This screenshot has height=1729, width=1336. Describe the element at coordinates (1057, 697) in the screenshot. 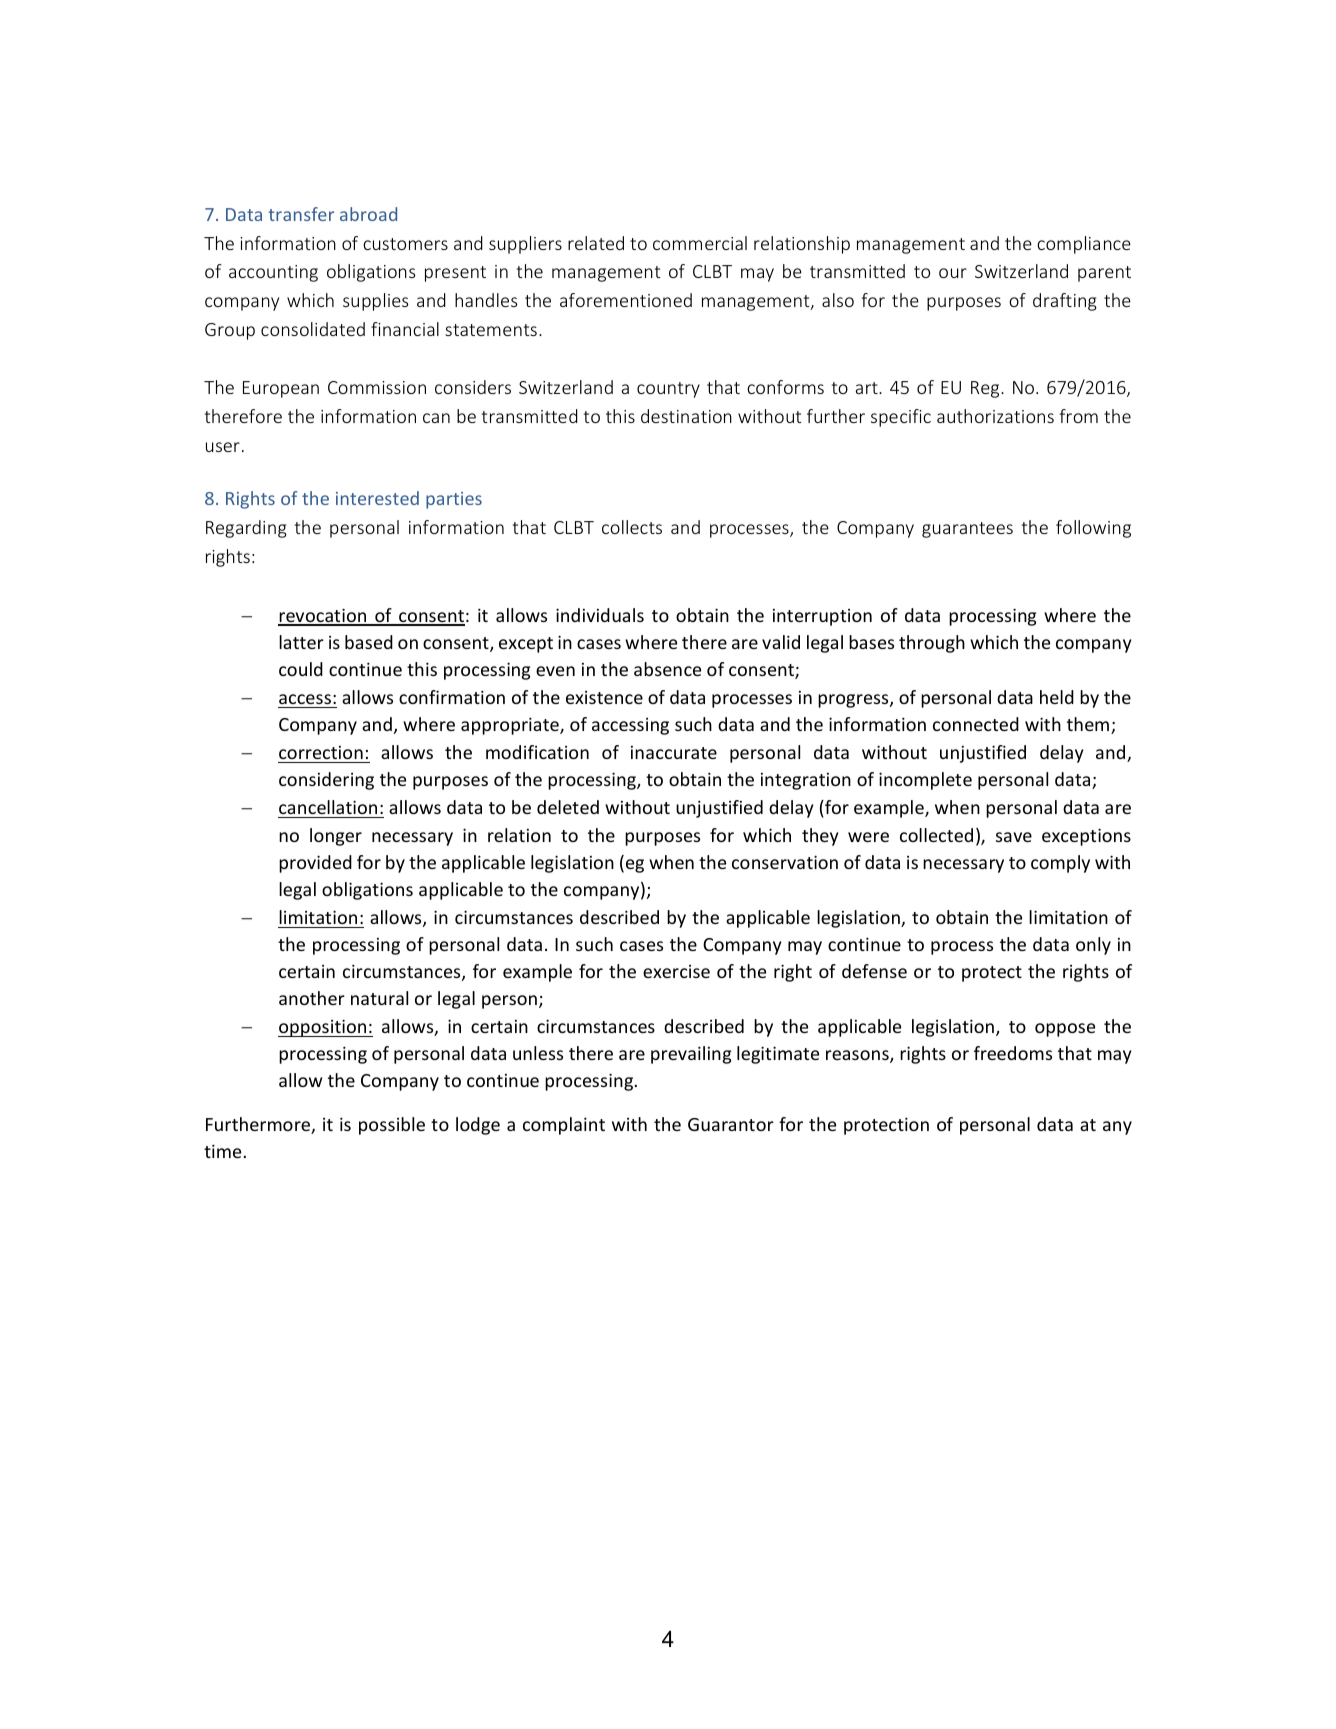

I see `held` at that location.
